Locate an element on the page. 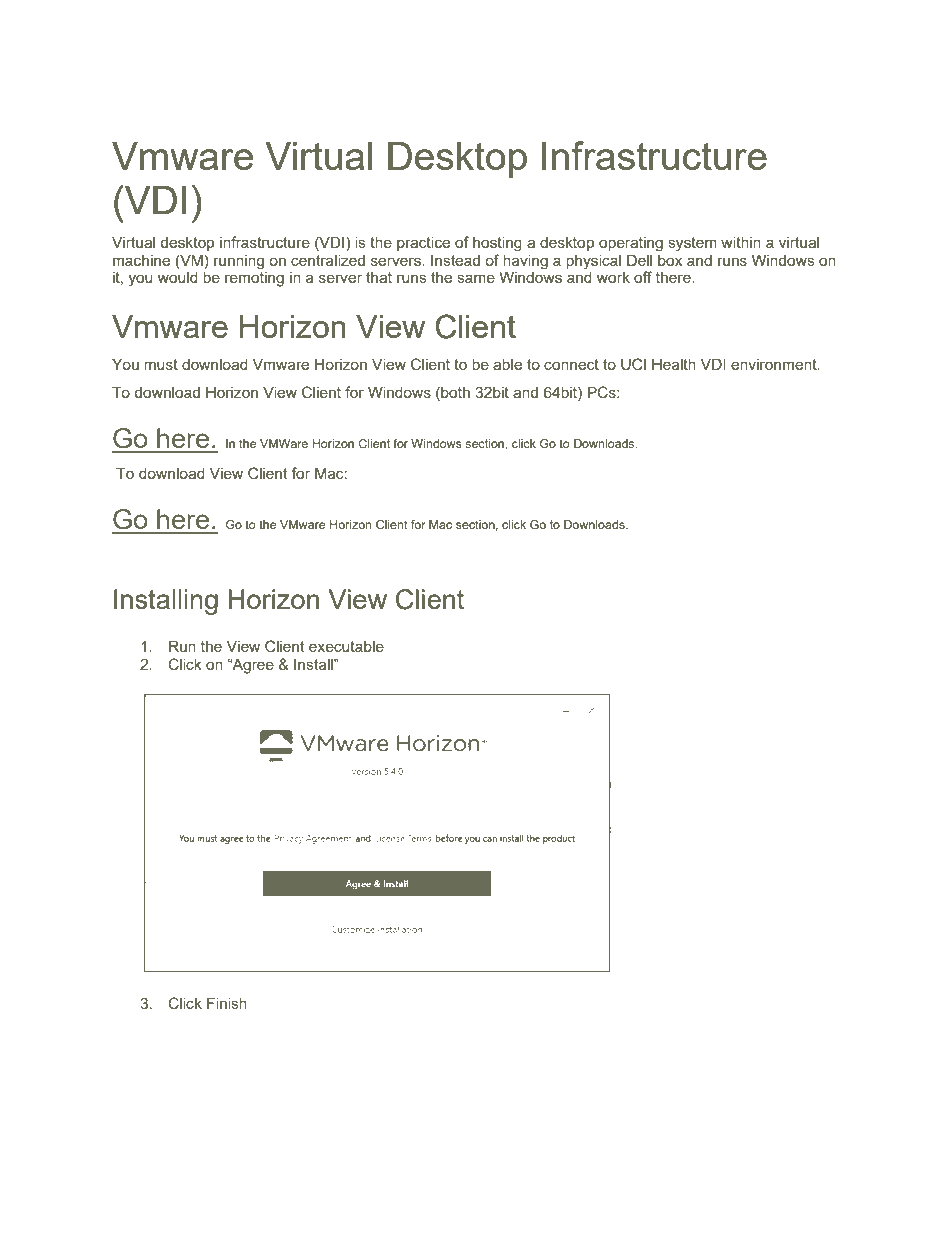  Agree is located at coordinates (252, 666).
